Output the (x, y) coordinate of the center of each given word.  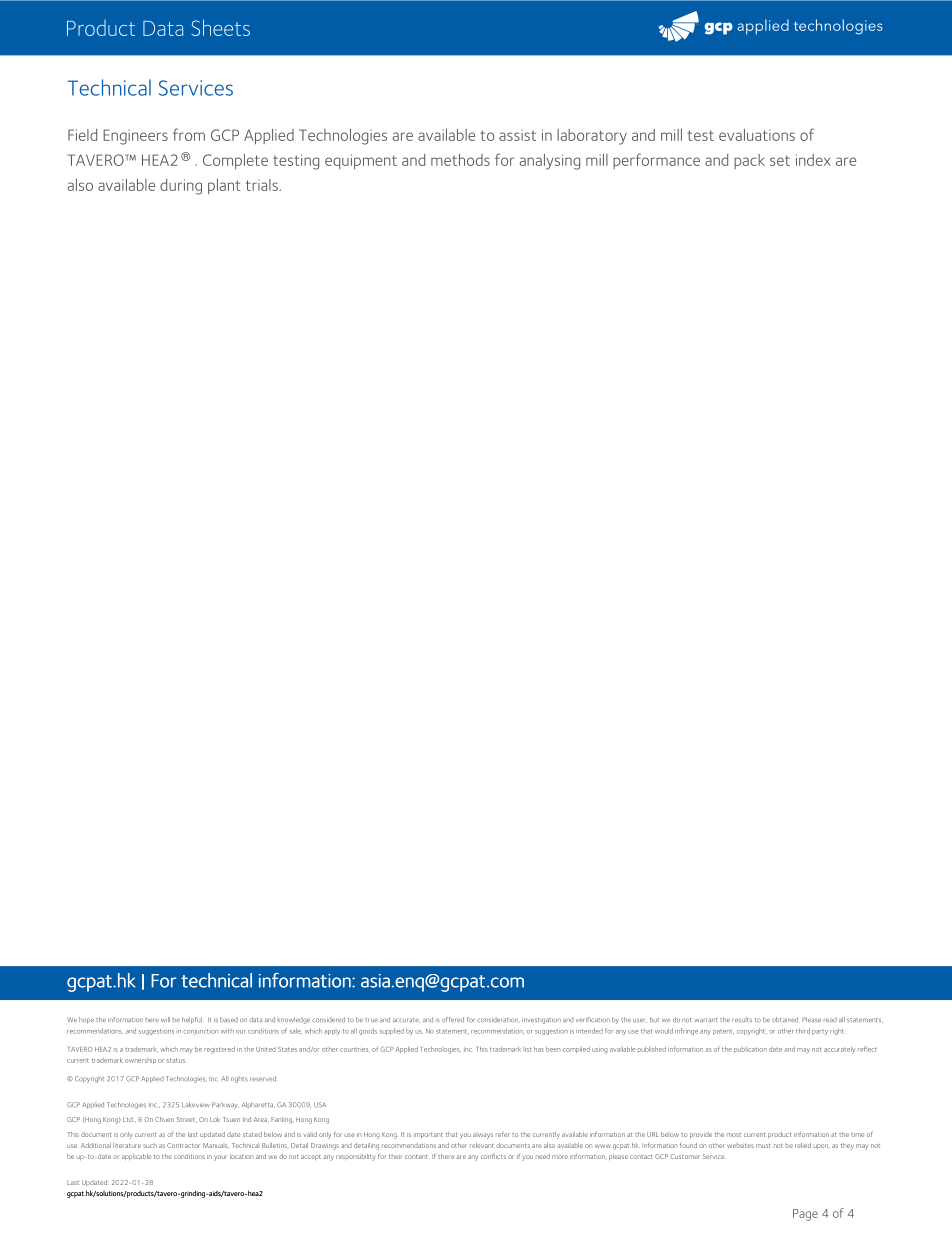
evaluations (757, 135)
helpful (192, 1020)
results (742, 1020)
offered (453, 1020)
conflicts (493, 1156)
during (181, 187)
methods (460, 160)
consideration (497, 1020)
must (763, 1146)
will (165, 1019)
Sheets (220, 27)
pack (749, 161)
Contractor (183, 1145)
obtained (785, 1019)
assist (517, 135)
